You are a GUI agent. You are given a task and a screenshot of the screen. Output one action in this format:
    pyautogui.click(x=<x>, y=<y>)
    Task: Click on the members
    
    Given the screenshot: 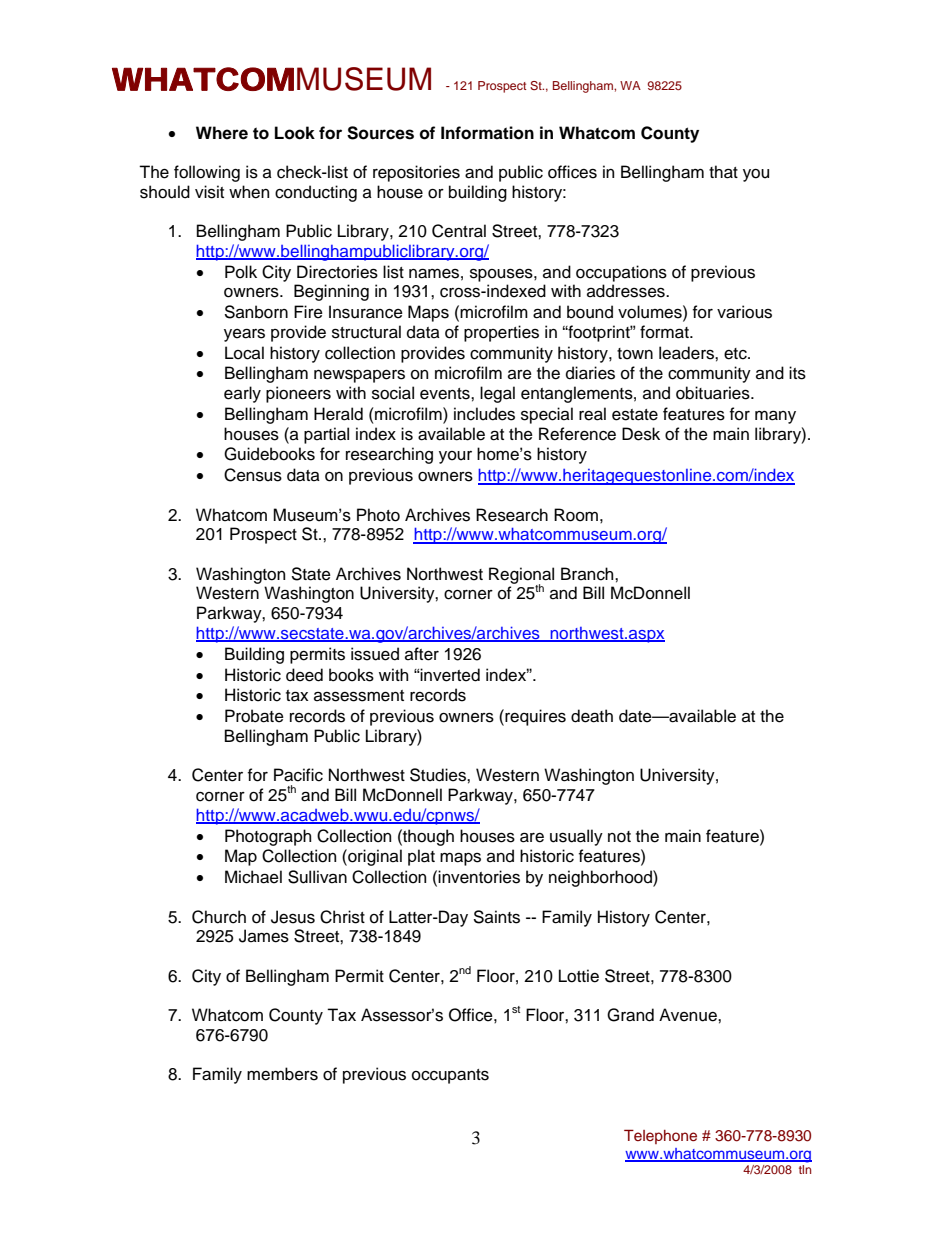 What is the action you would take?
    pyautogui.click(x=282, y=1074)
